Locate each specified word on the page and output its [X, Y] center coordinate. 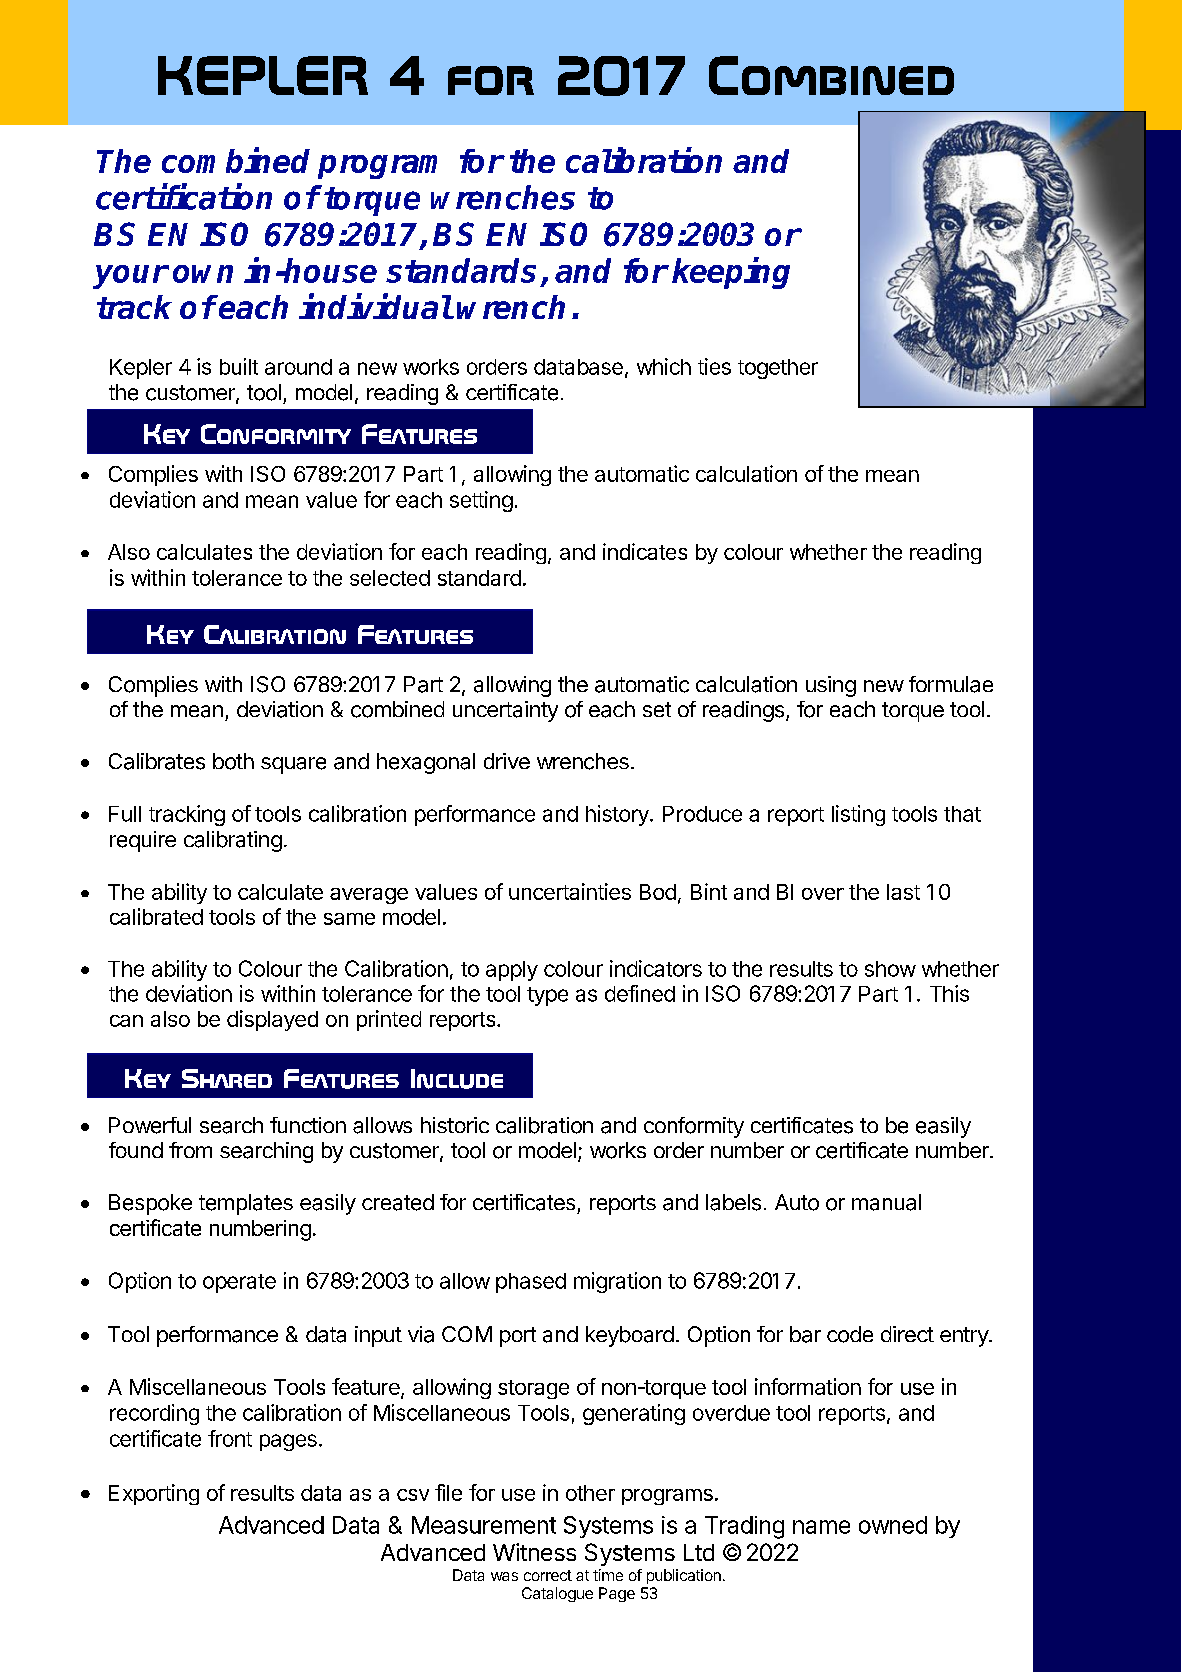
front [230, 1438]
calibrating [233, 841]
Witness [534, 1552]
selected [390, 578]
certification [184, 197]
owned [893, 1525]
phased [531, 1283]
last [903, 892]
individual [375, 306]
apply [512, 971]
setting [481, 501]
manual [886, 1202]
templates [246, 1204]
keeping [731, 273]
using [831, 686]
